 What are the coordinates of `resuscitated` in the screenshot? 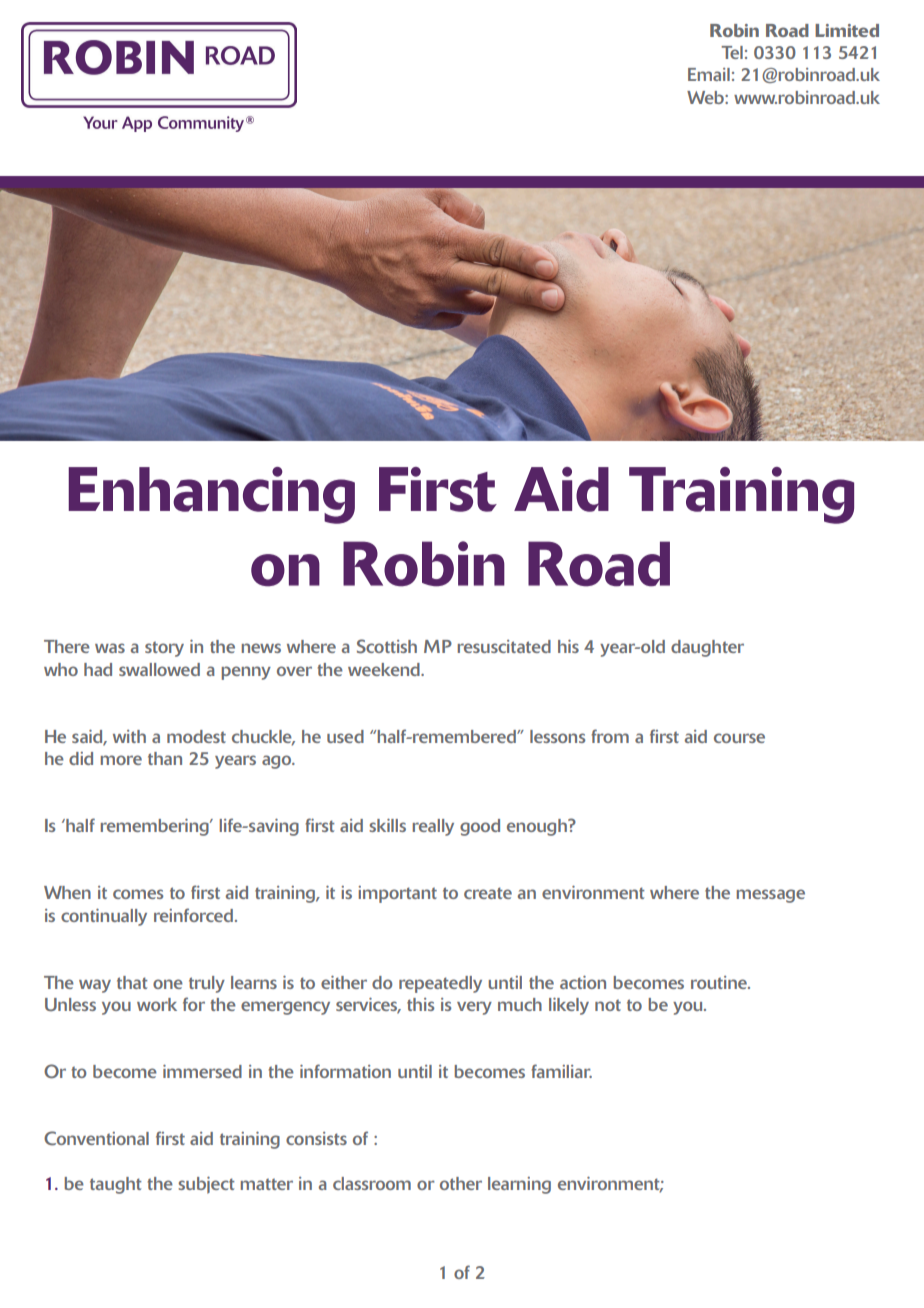 It's located at (504, 646).
